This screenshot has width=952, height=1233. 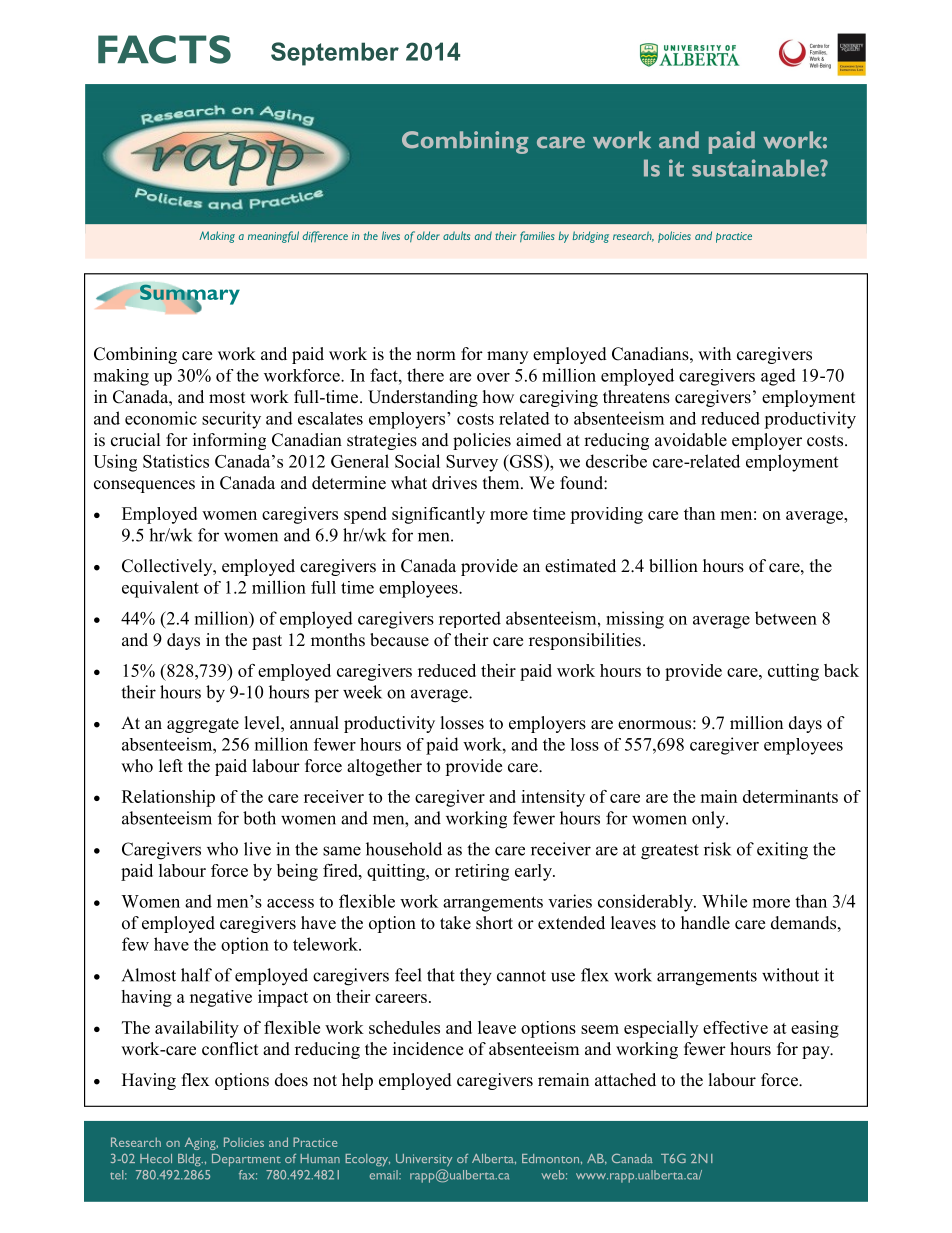 I want to click on September, so click(x=335, y=54).
